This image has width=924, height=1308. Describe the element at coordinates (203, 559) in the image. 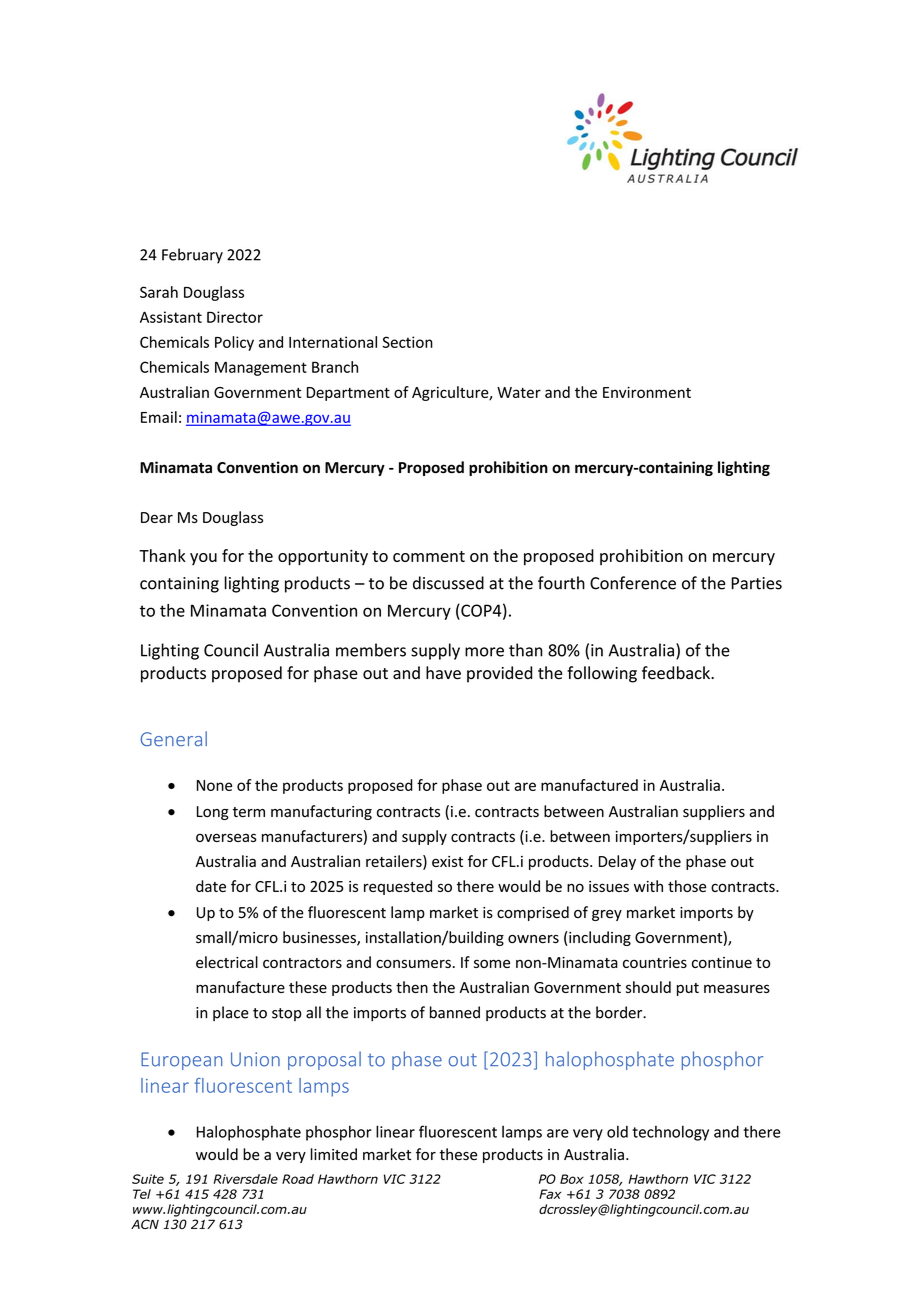

I see `you` at that location.
